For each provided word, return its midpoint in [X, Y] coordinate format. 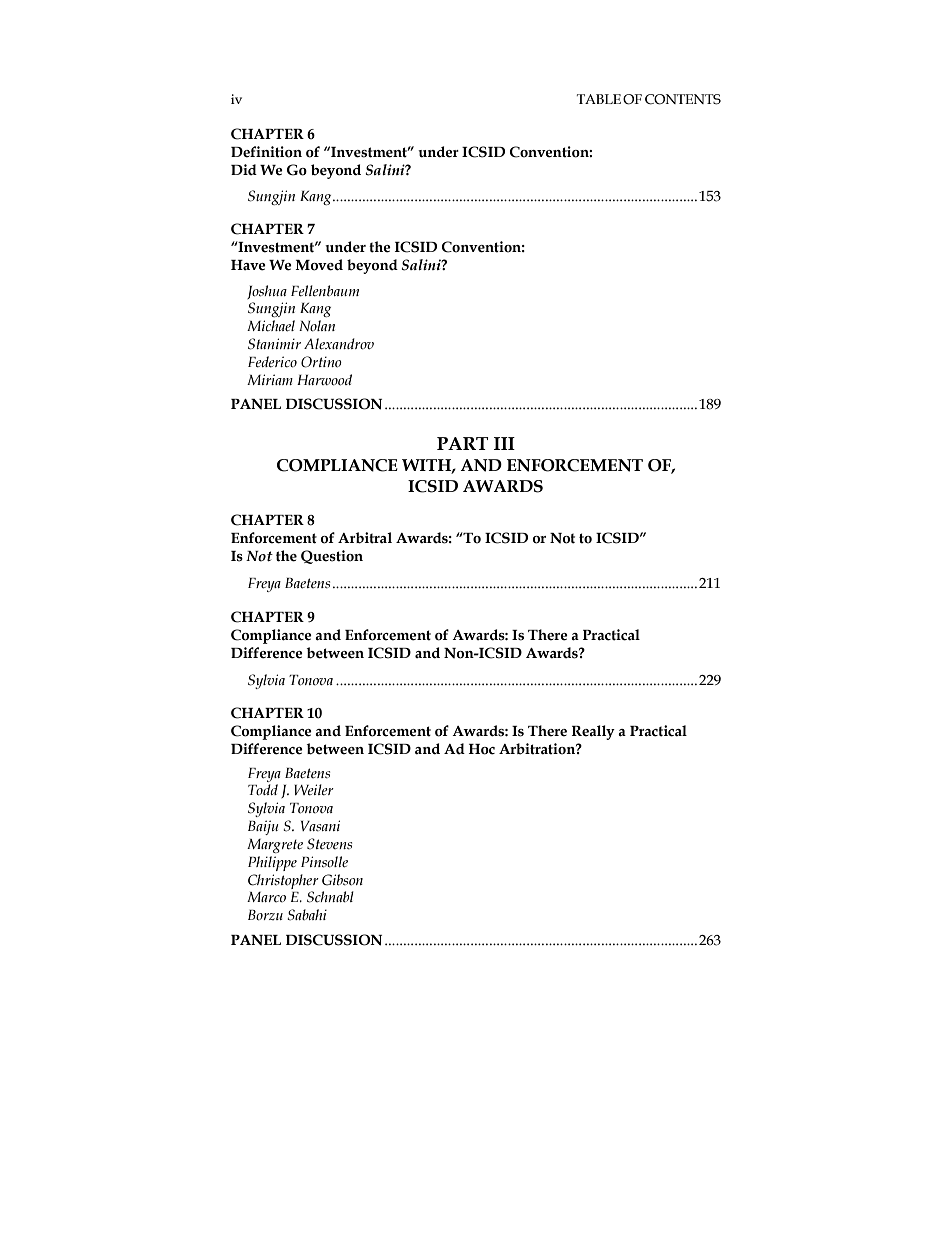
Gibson [342, 880]
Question [332, 557]
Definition [266, 152]
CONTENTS [683, 99]
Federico [272, 362]
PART [462, 443]
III [504, 443]
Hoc [482, 749]
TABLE [599, 99]
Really [593, 732]
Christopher [283, 881]
